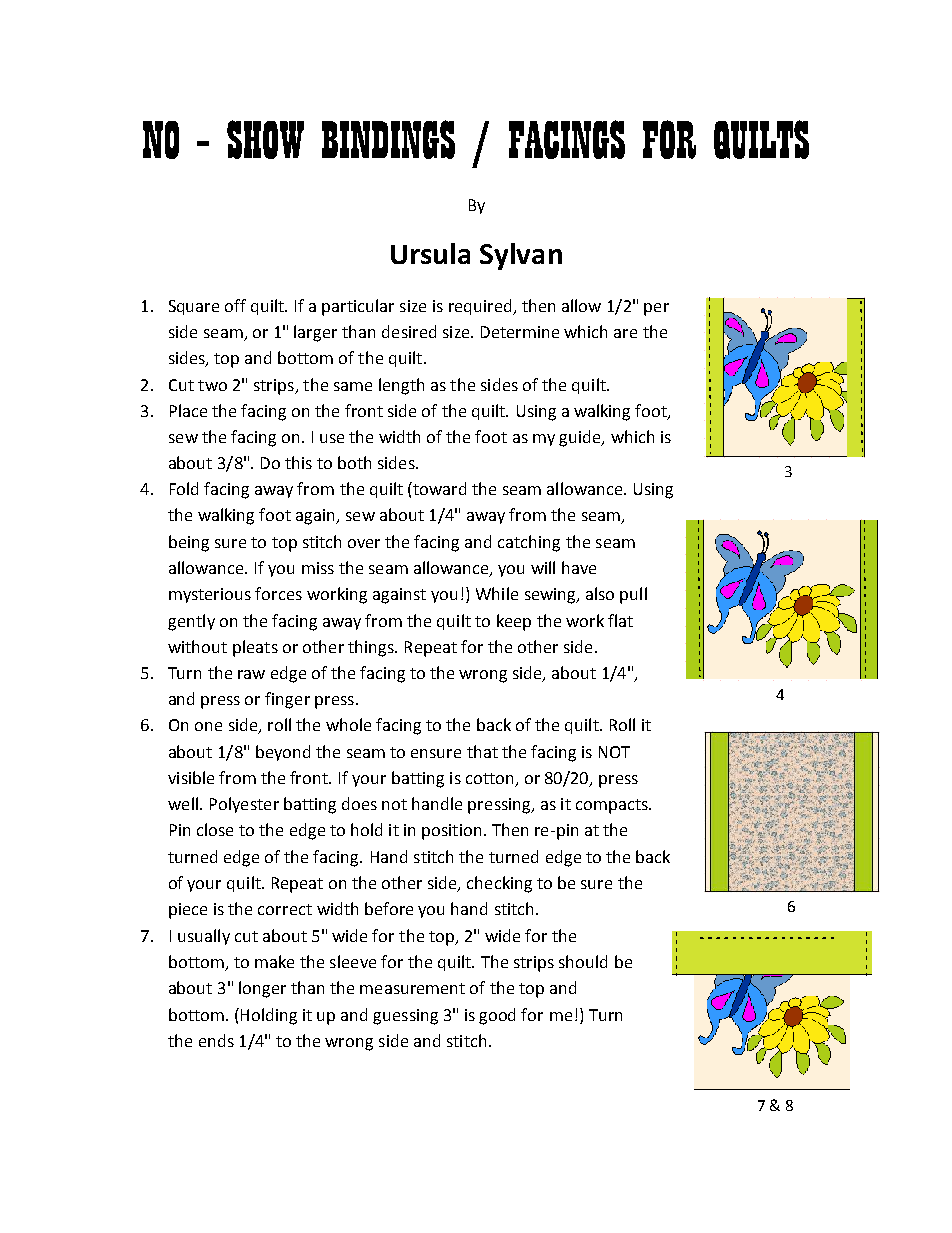 This document has width=952, height=1233. I want to click on position, so click(451, 832).
